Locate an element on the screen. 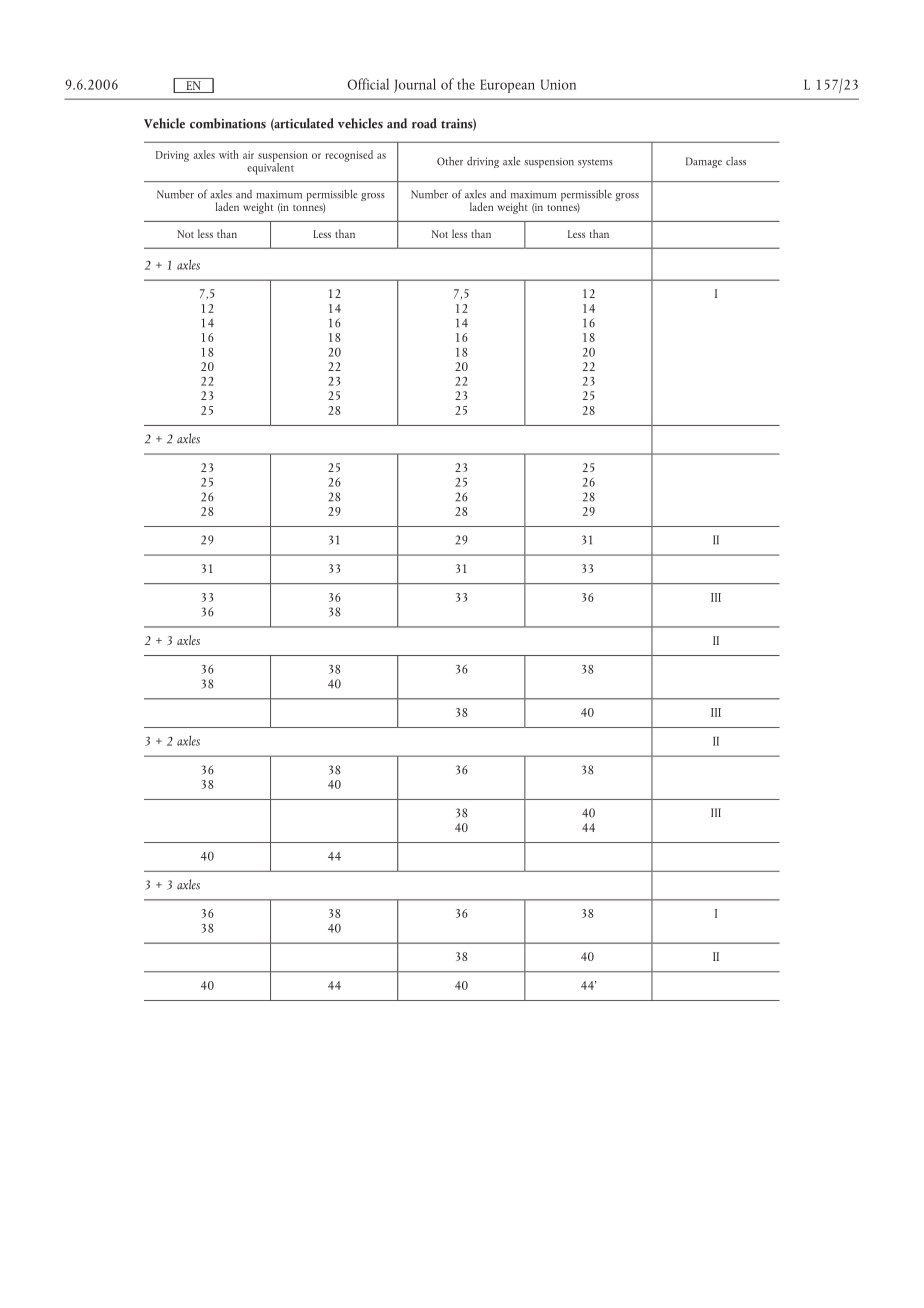  combinations is located at coordinates (228, 123).
